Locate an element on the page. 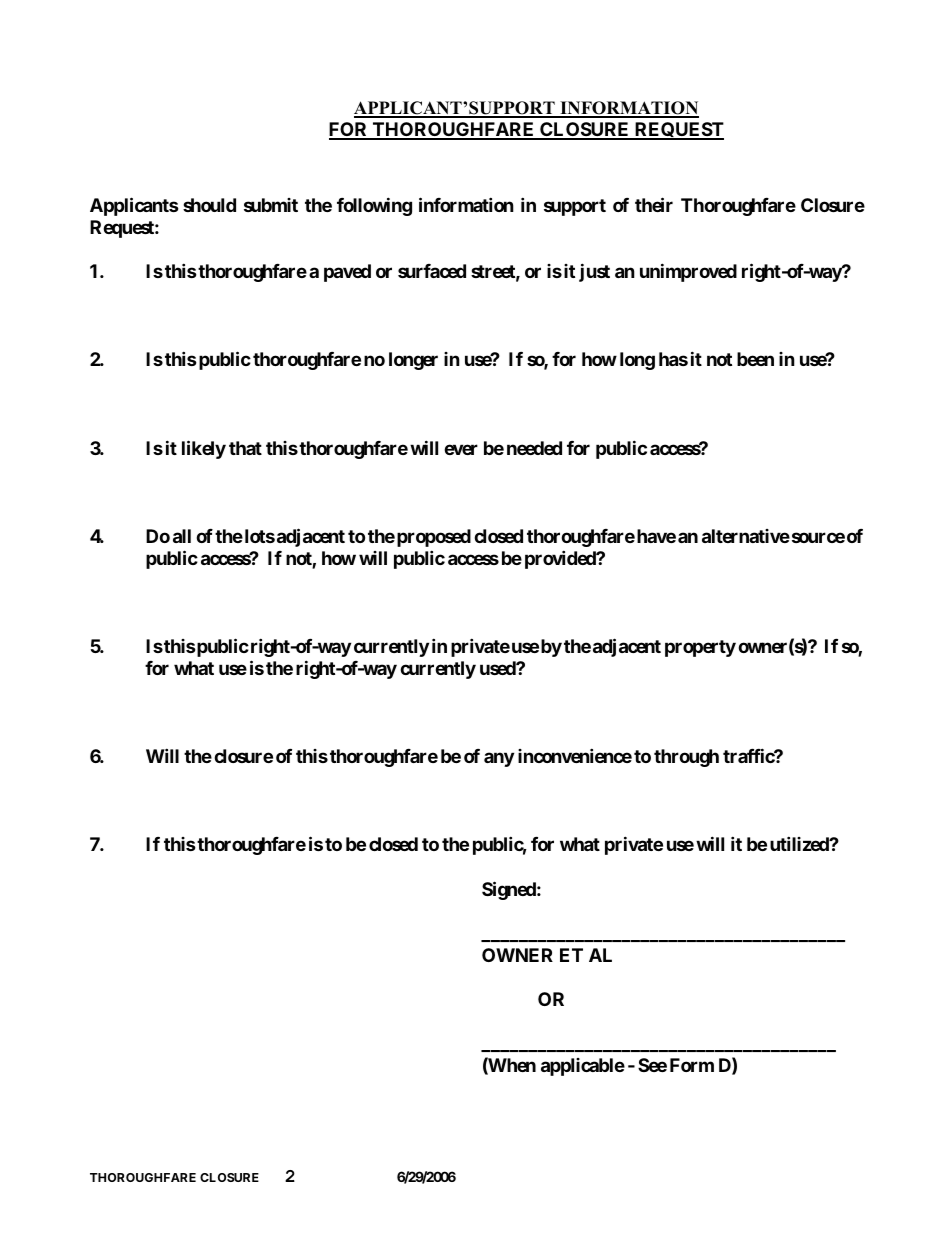  submit is located at coordinates (271, 205).
